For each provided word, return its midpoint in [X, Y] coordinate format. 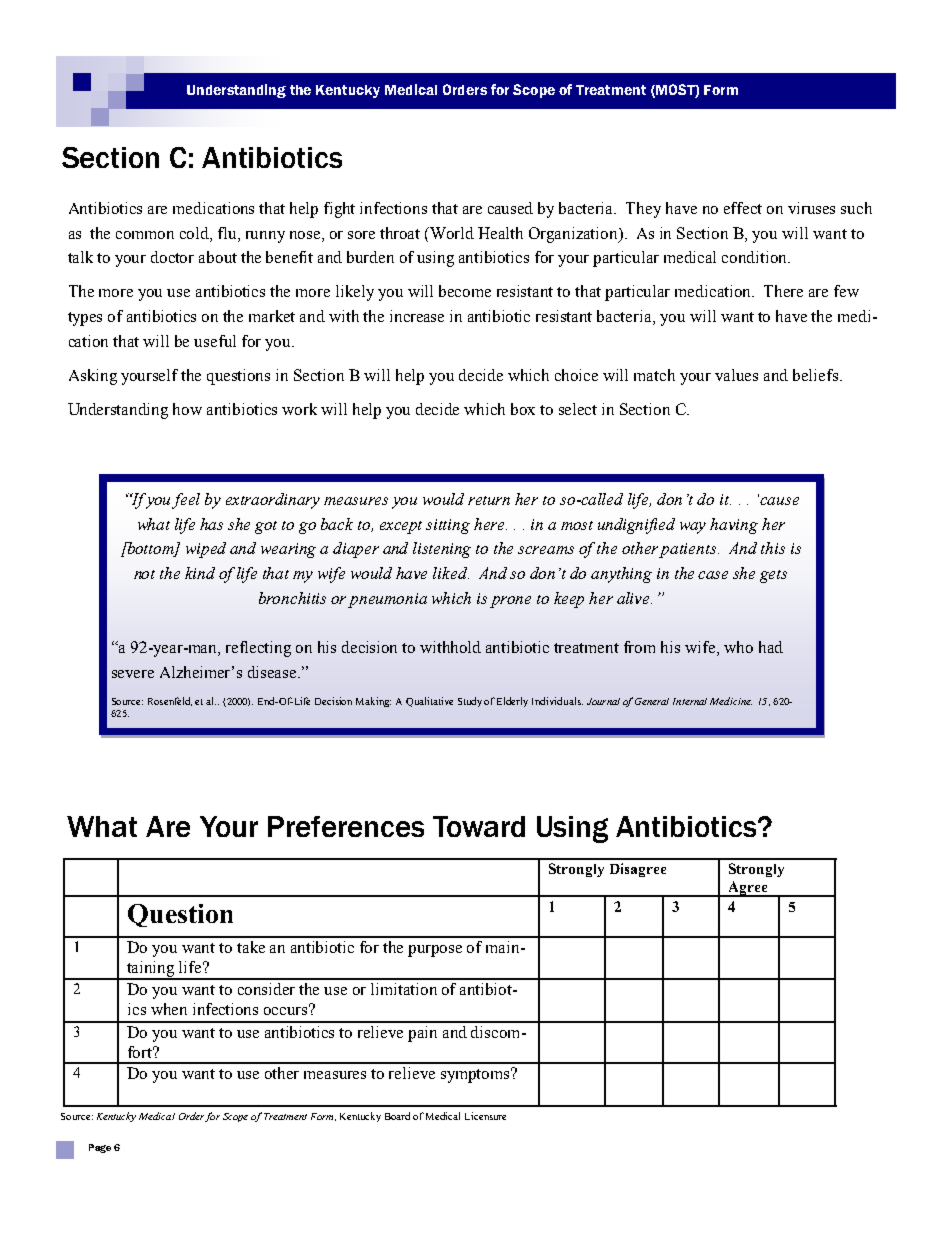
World [451, 233]
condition [755, 257]
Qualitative [429, 702]
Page [100, 1148]
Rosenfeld [170, 701]
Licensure [485, 1116]
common [145, 235]
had [771, 647]
